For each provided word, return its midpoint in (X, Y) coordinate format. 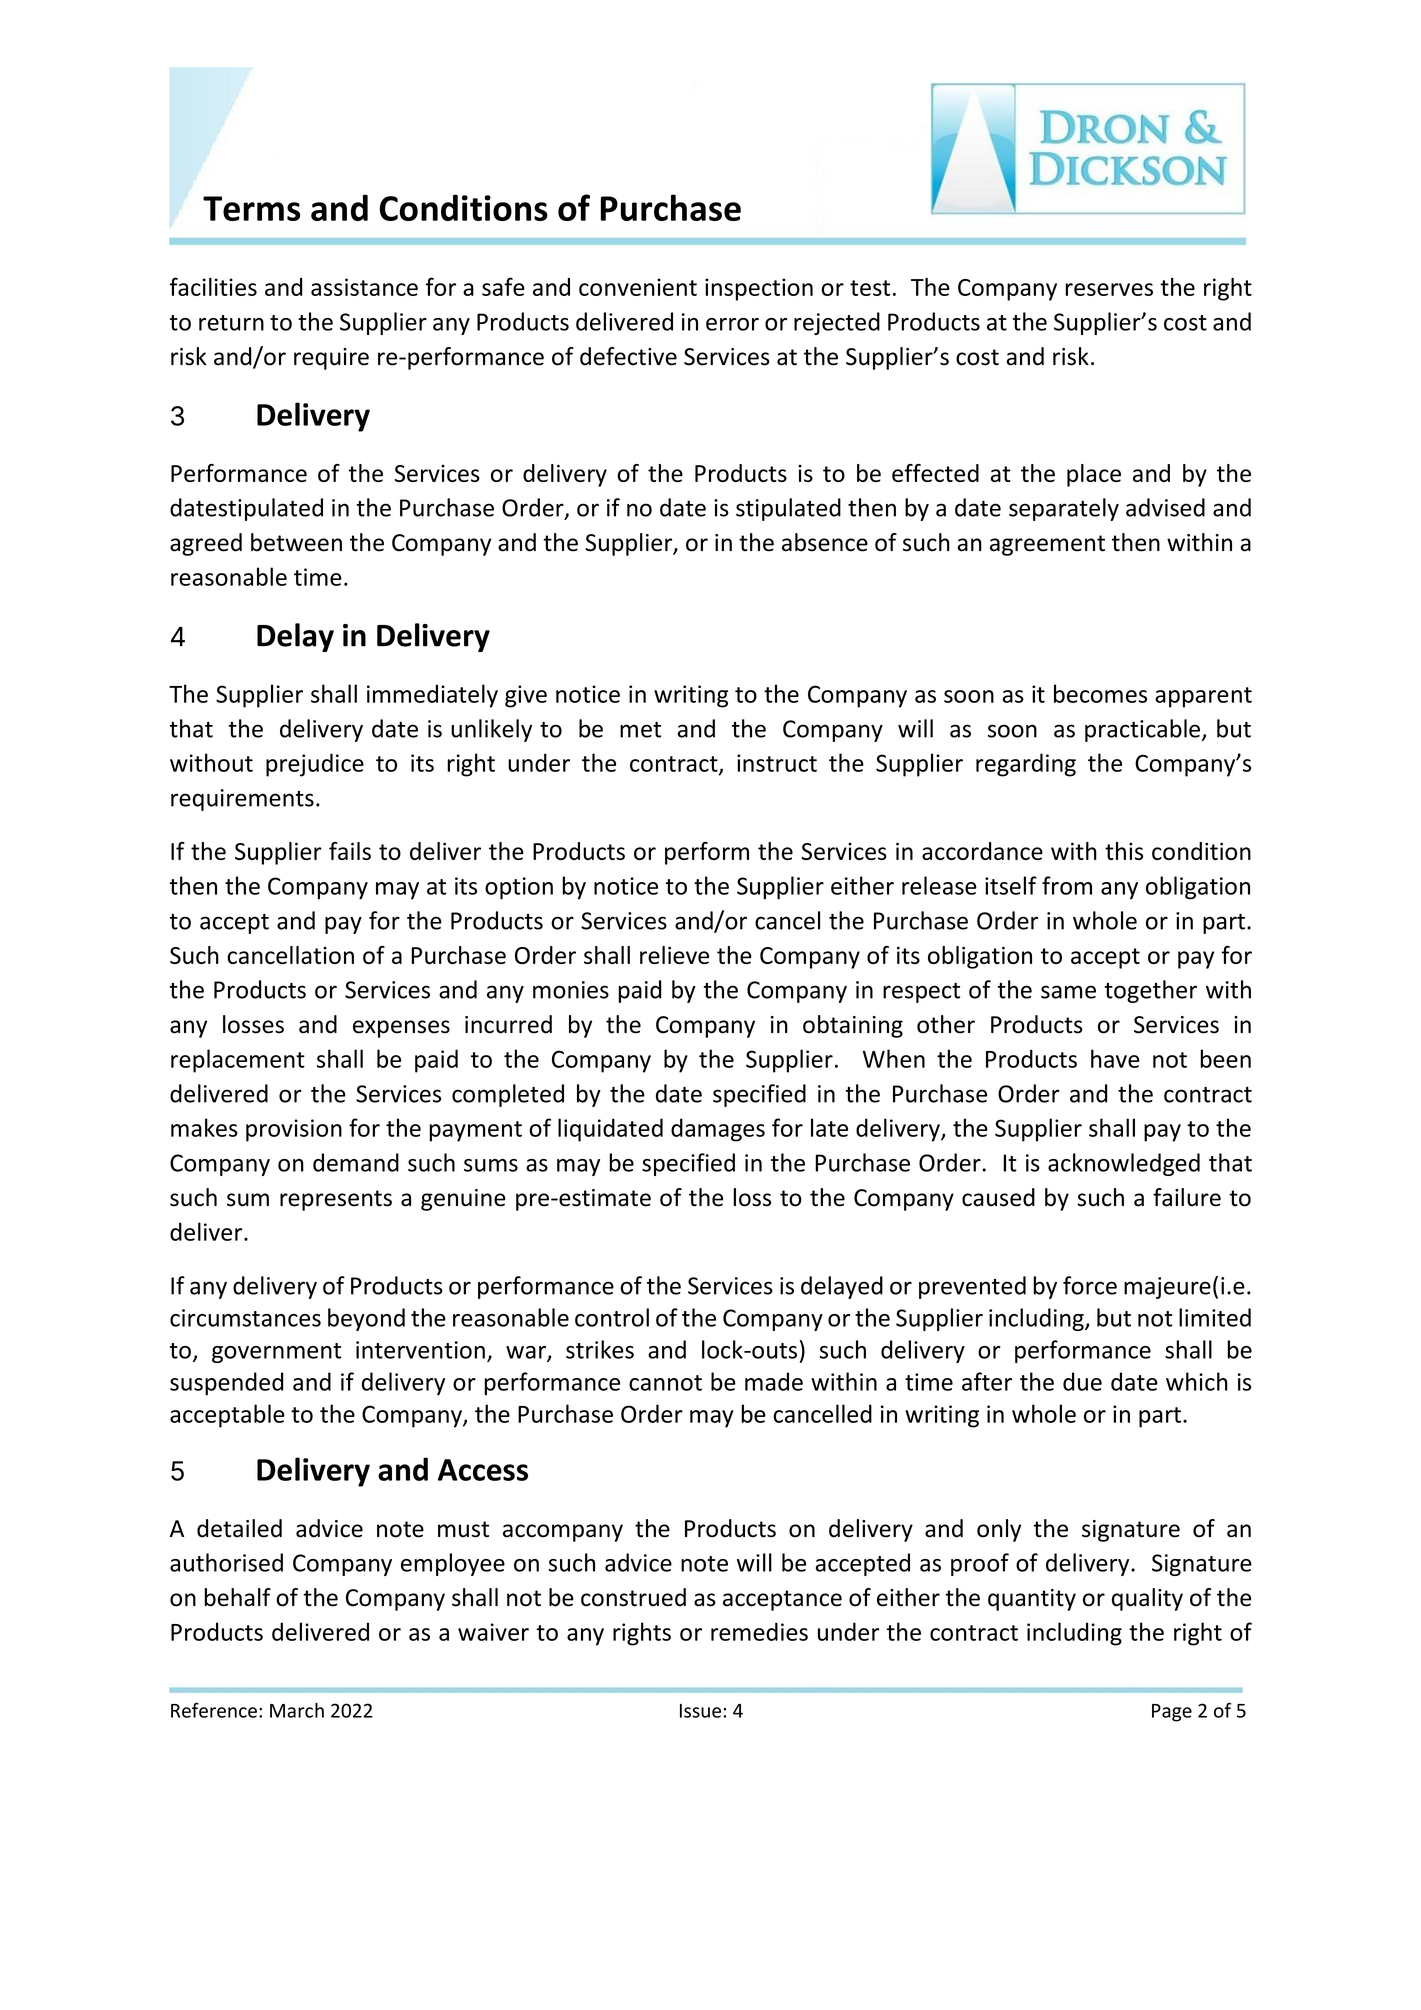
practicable (1144, 730)
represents (336, 1200)
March (297, 1710)
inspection (759, 289)
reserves (1109, 289)
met (640, 730)
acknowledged (1124, 1164)
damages (718, 1130)
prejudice (315, 765)
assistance (364, 287)
